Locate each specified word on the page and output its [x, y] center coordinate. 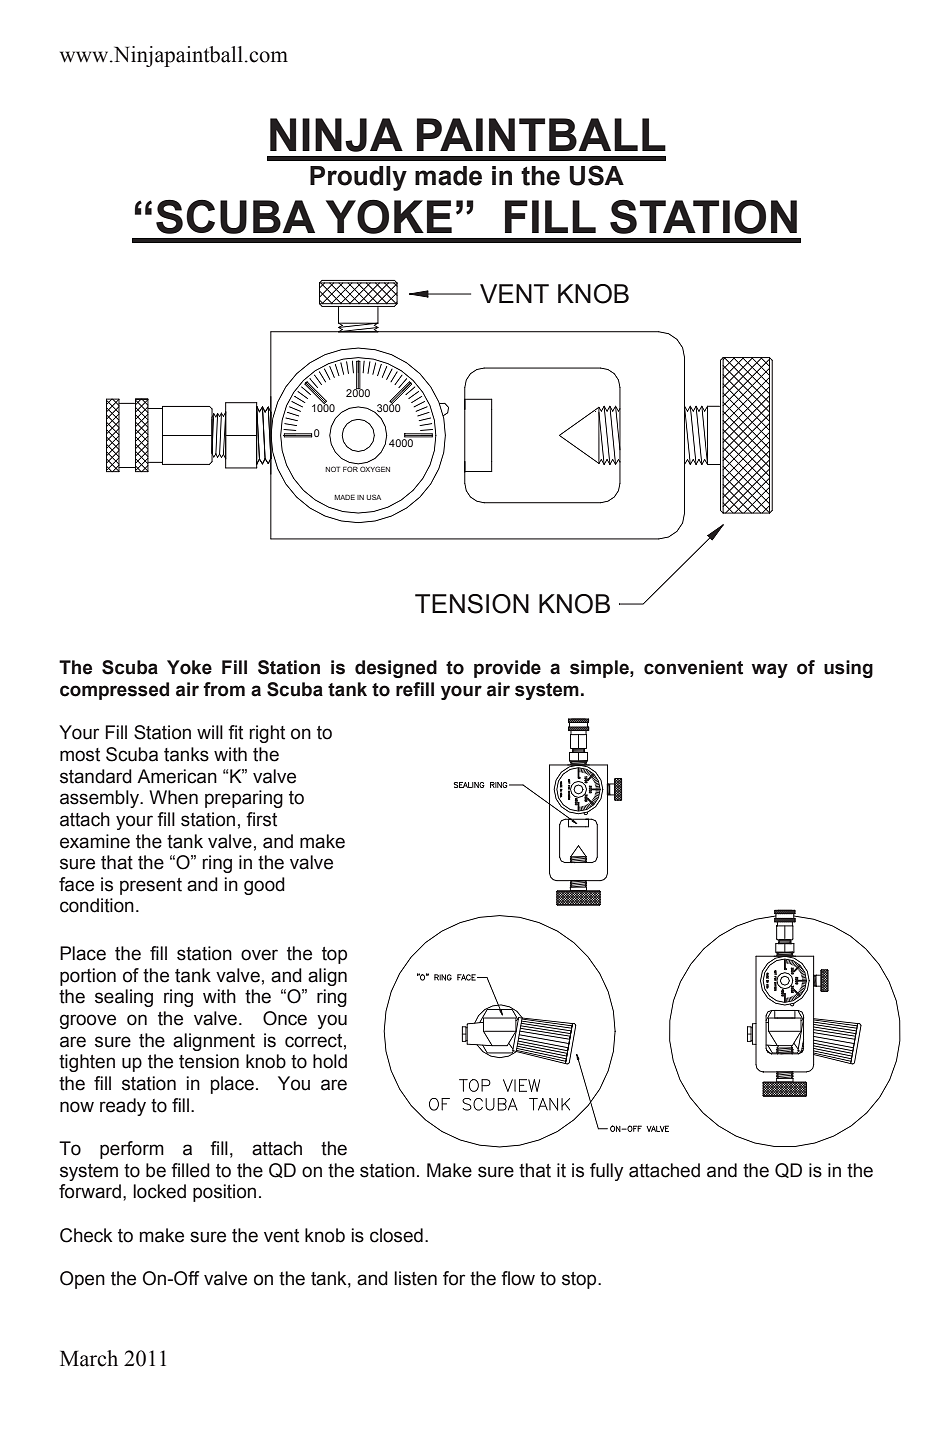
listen [415, 1278]
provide [507, 669]
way [770, 670]
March [89, 1358]
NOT [332, 469]
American [177, 776]
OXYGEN [375, 469]
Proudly [358, 178]
